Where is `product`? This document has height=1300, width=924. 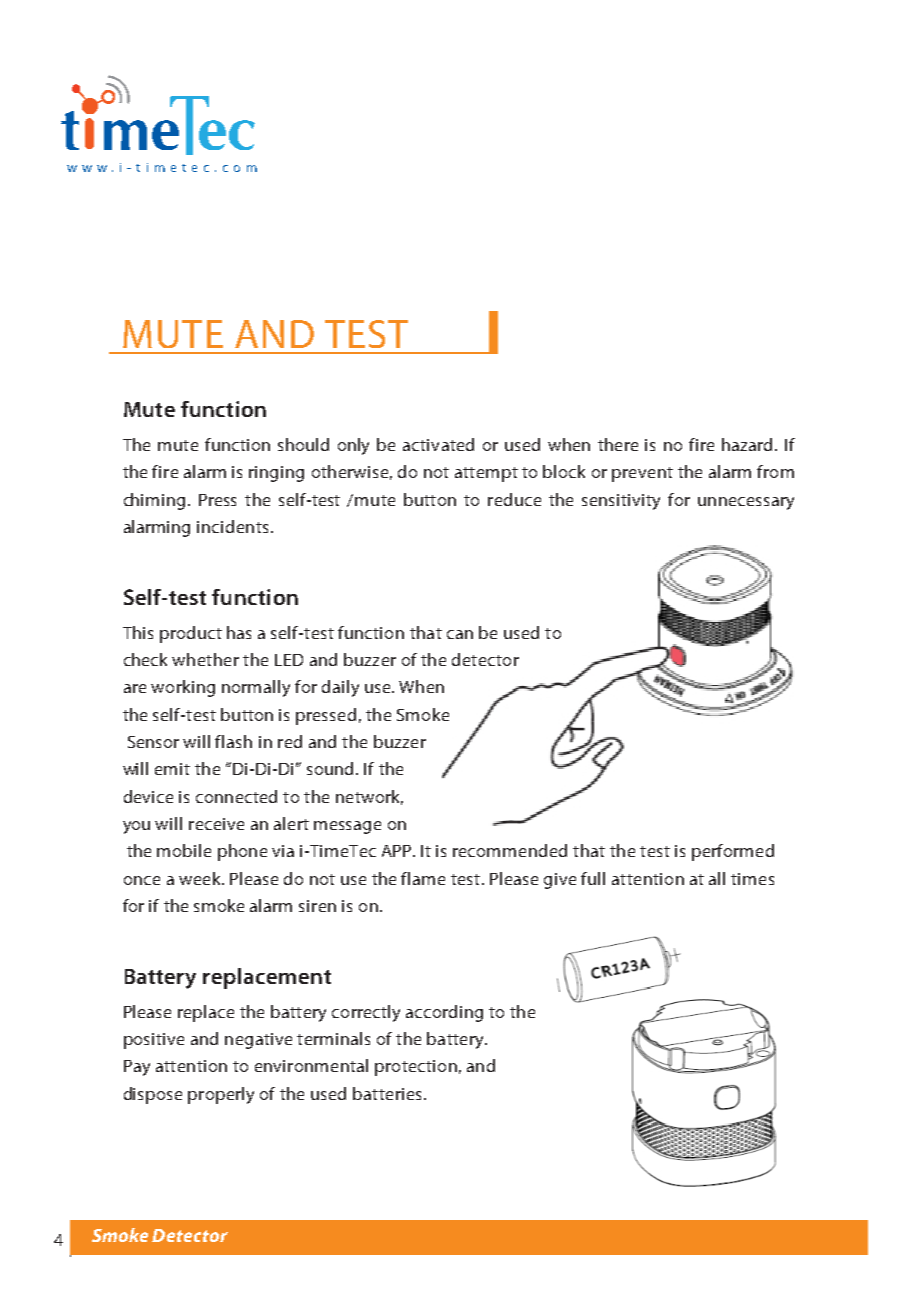 product is located at coordinates (191, 634).
